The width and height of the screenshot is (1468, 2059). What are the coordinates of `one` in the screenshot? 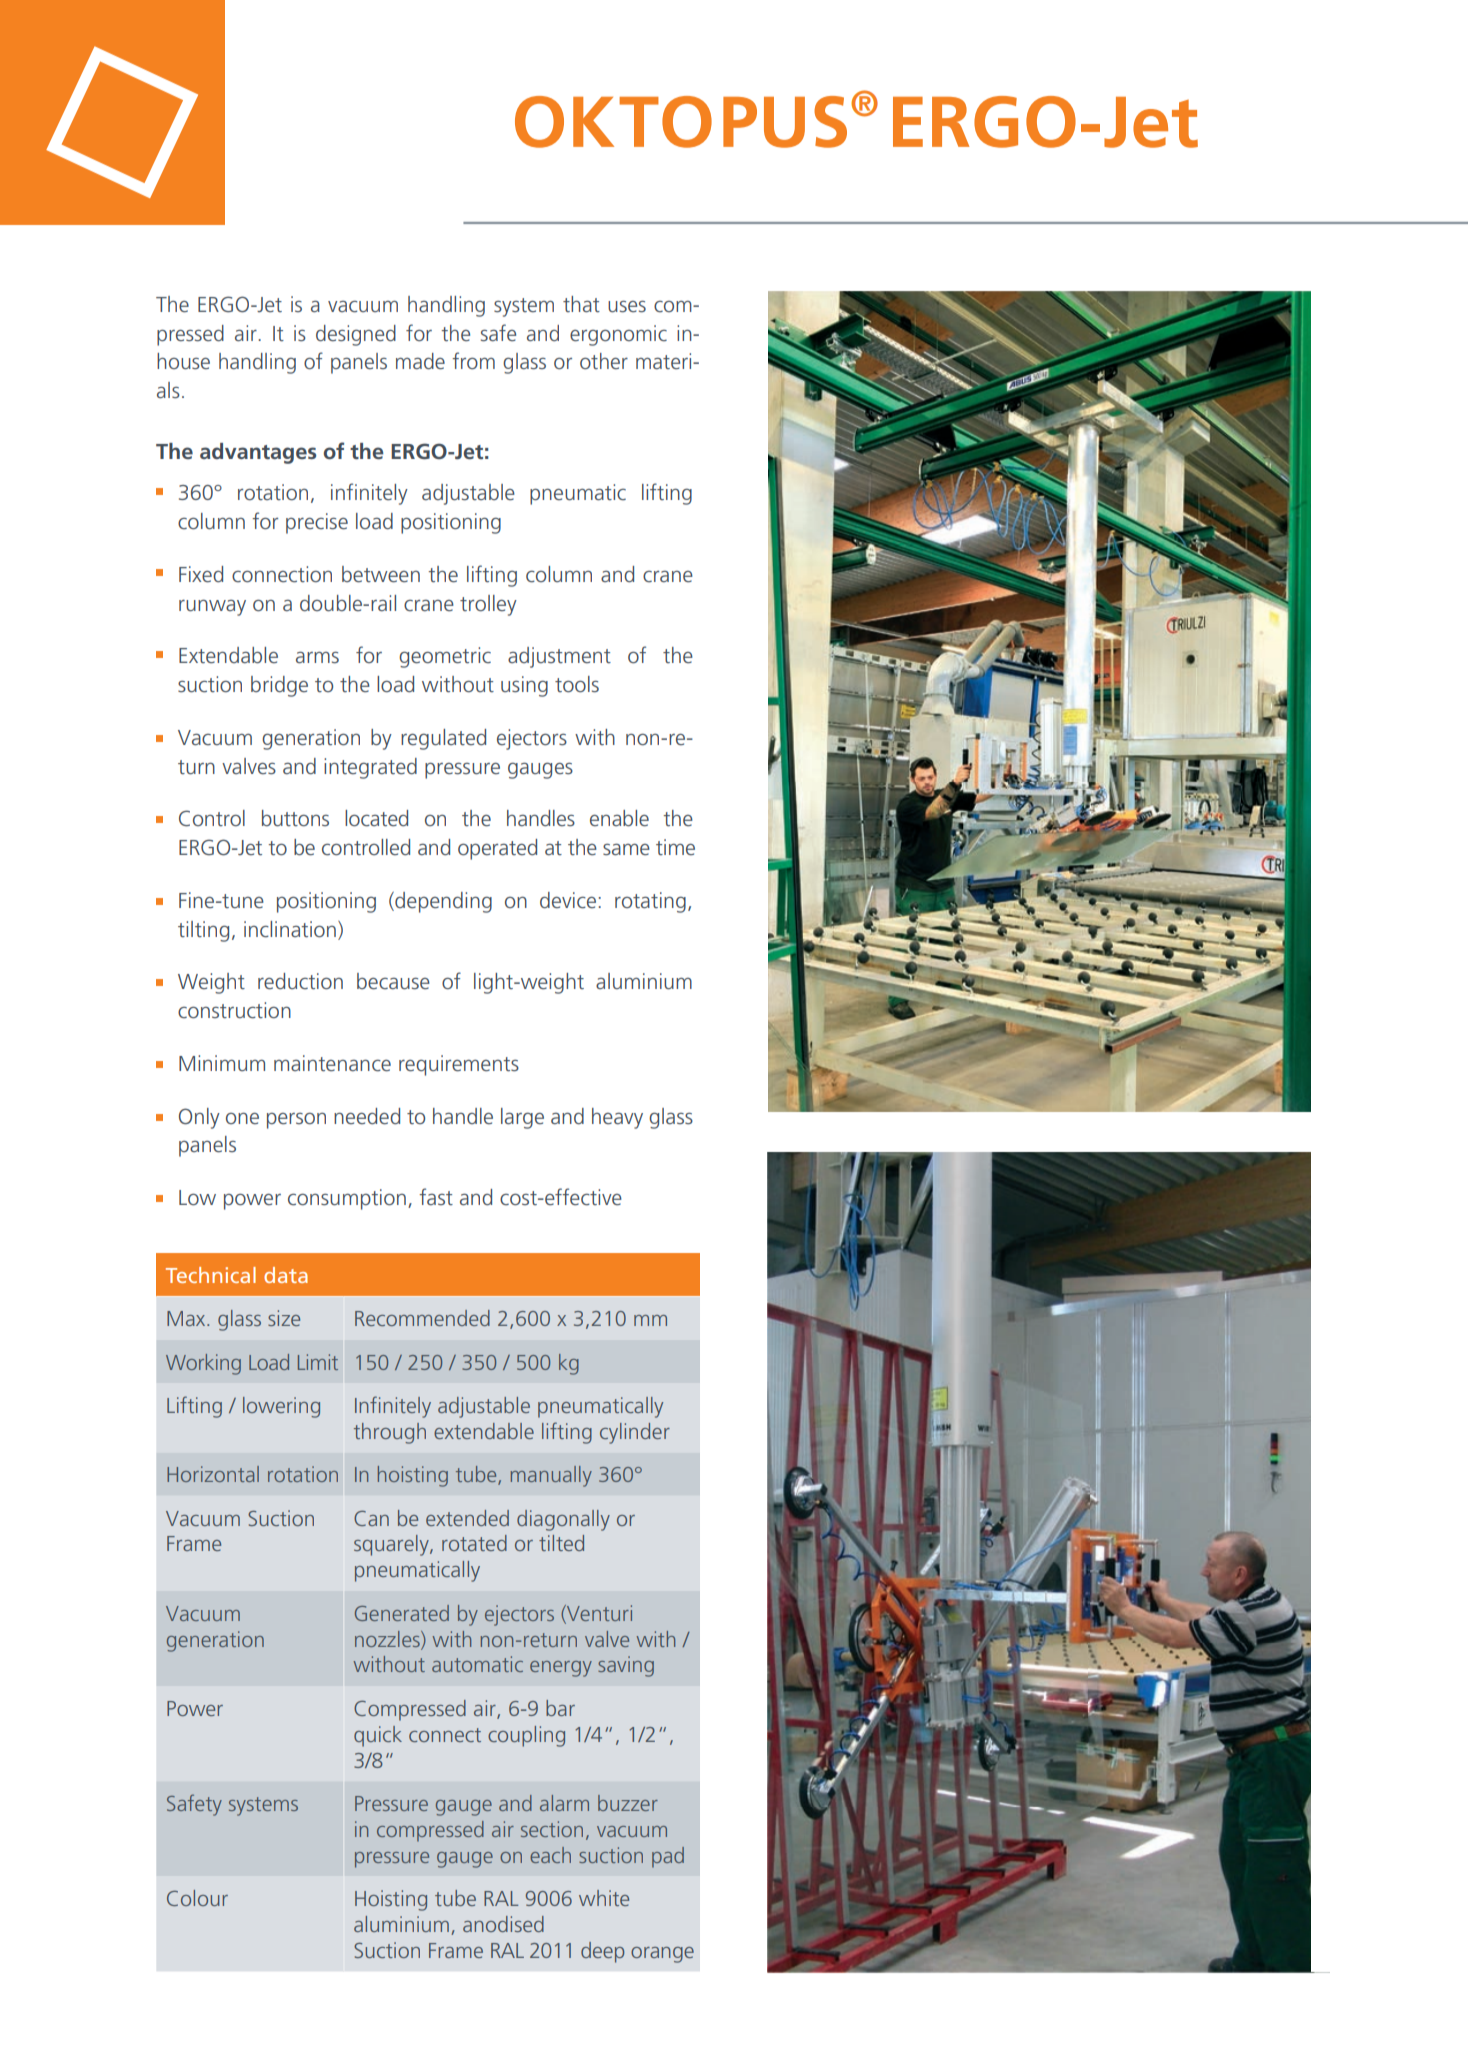 It's located at (242, 1118).
